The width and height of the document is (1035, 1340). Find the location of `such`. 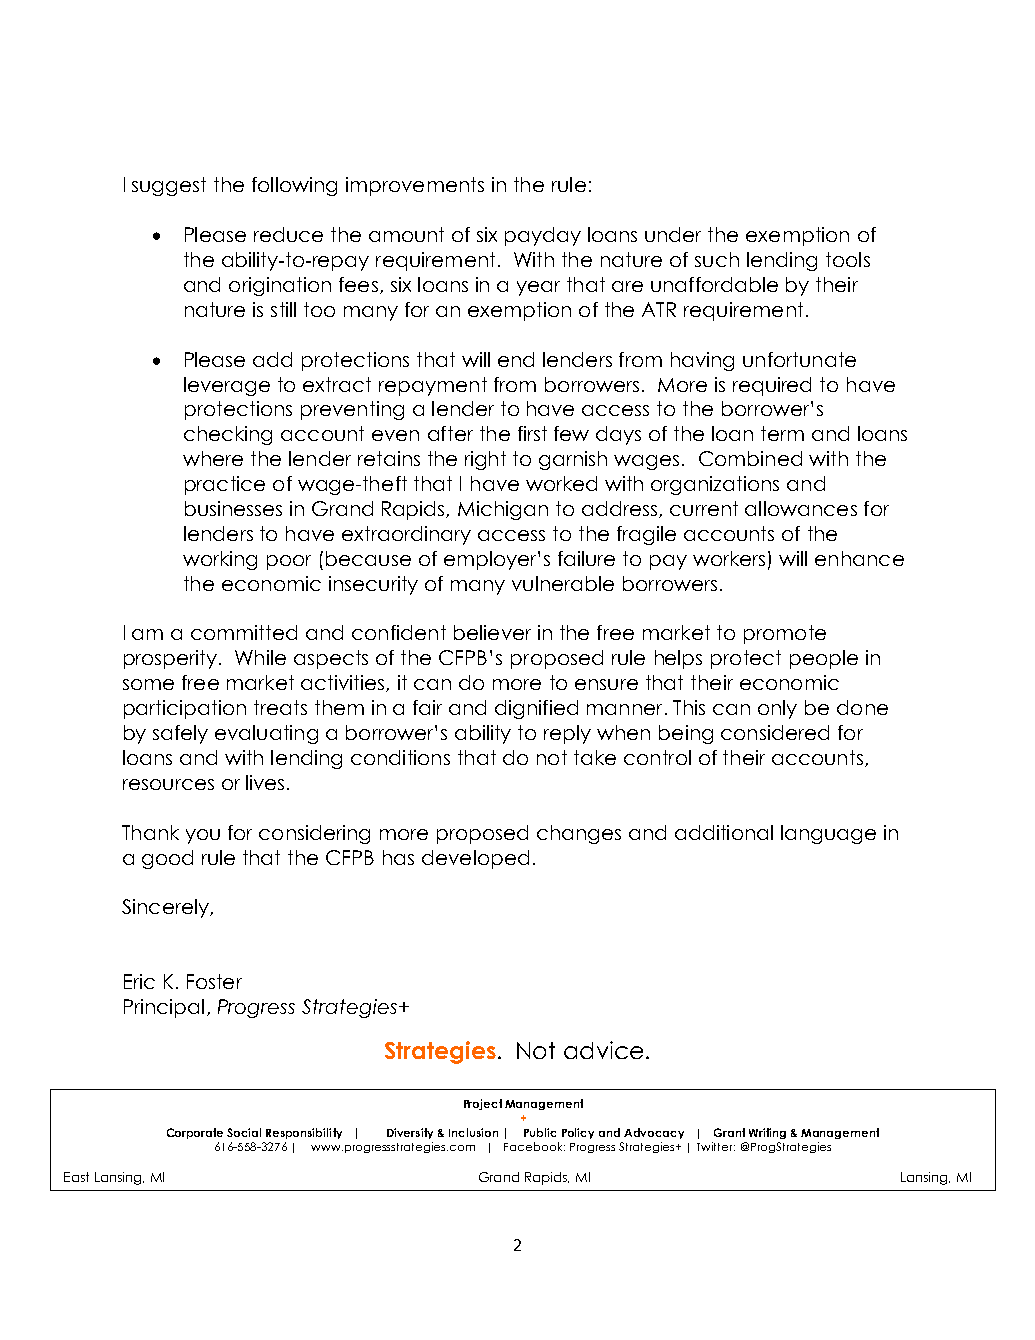

such is located at coordinates (717, 259).
